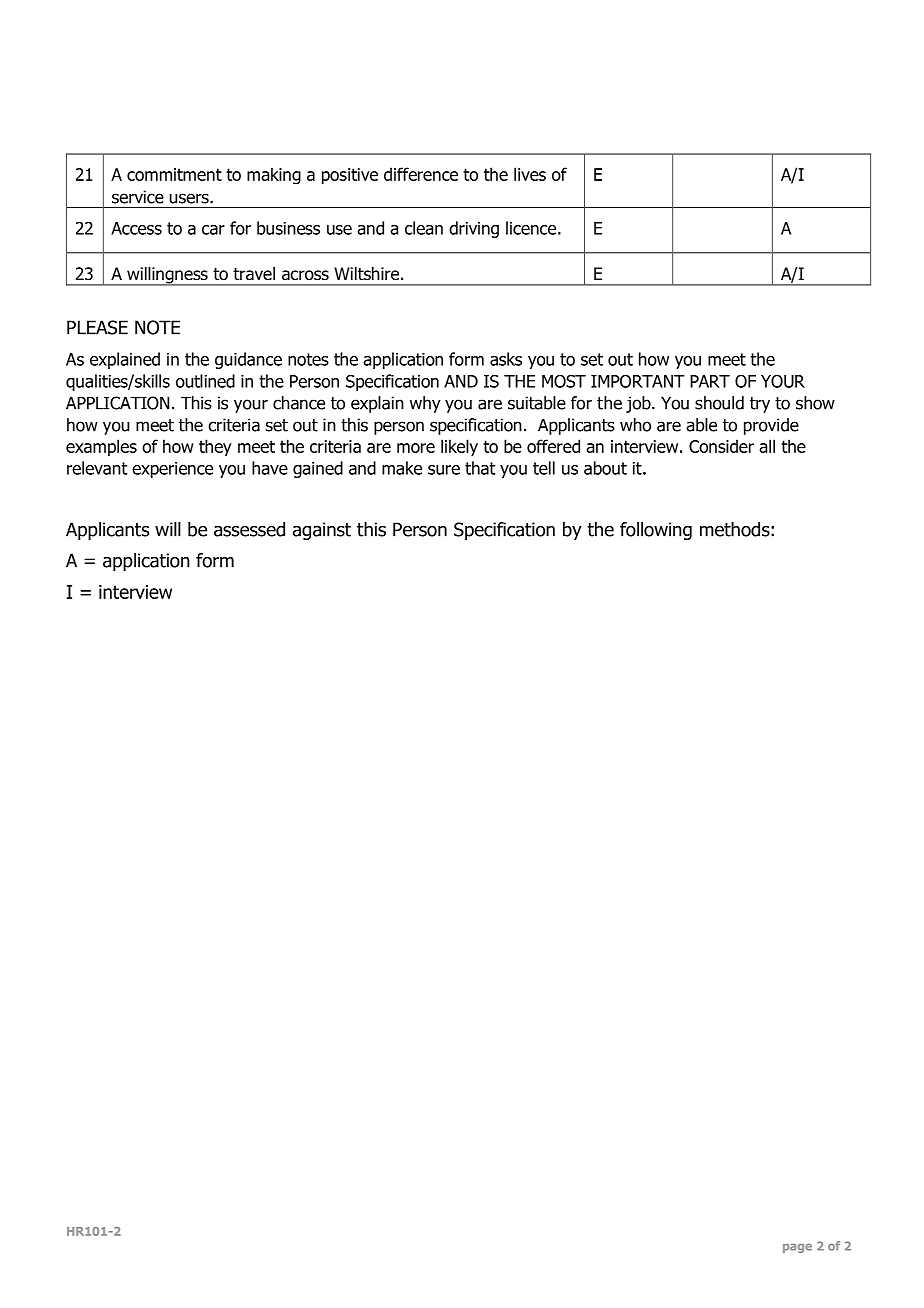 The width and height of the screenshot is (924, 1308). Describe the element at coordinates (531, 228) in the screenshot. I see `licence` at that location.
